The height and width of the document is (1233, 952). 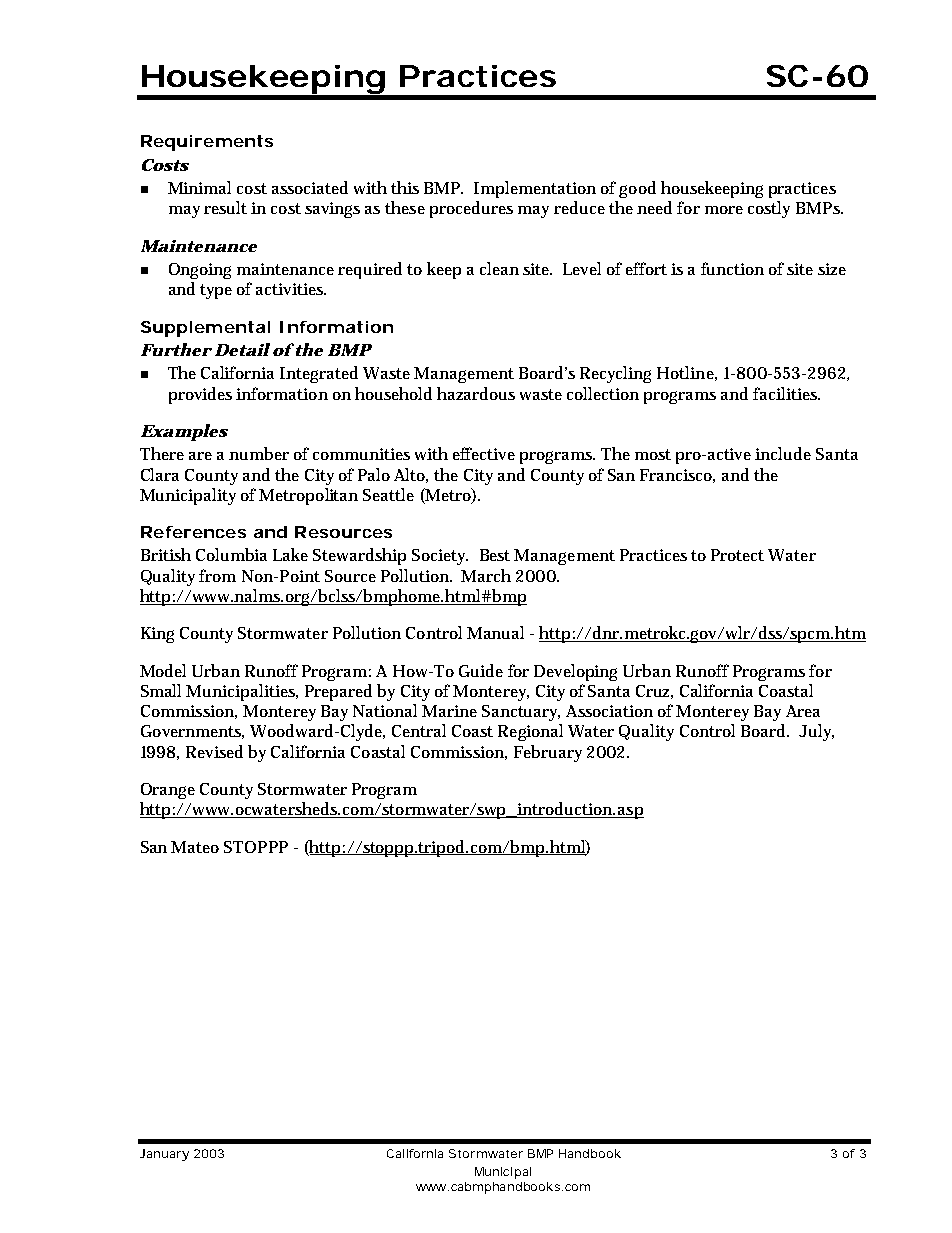 What do you see at coordinates (200, 395) in the document?
I see `provides` at bounding box center [200, 395].
